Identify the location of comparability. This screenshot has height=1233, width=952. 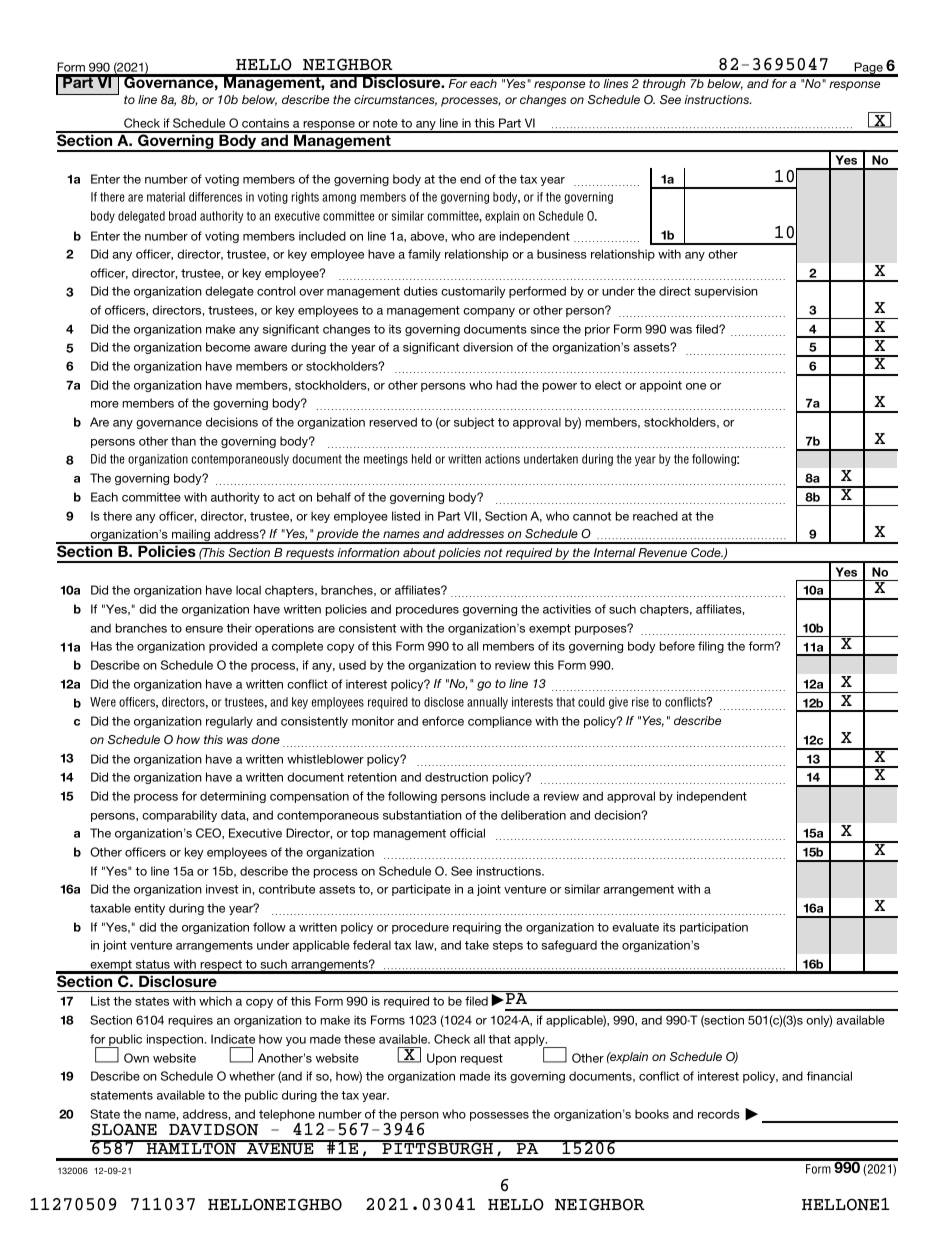
(179, 816).
